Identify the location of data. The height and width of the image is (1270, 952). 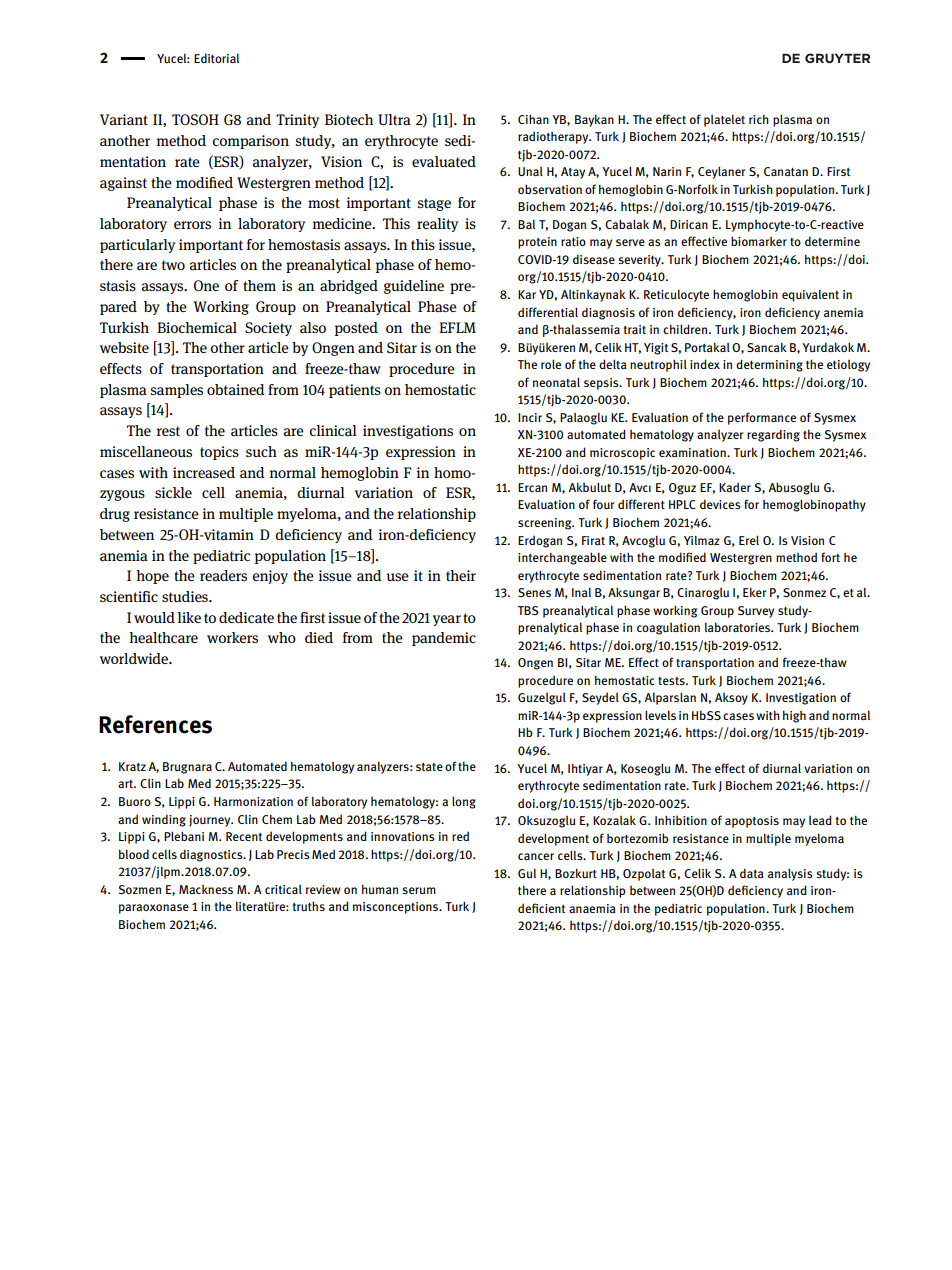
(752, 873).
